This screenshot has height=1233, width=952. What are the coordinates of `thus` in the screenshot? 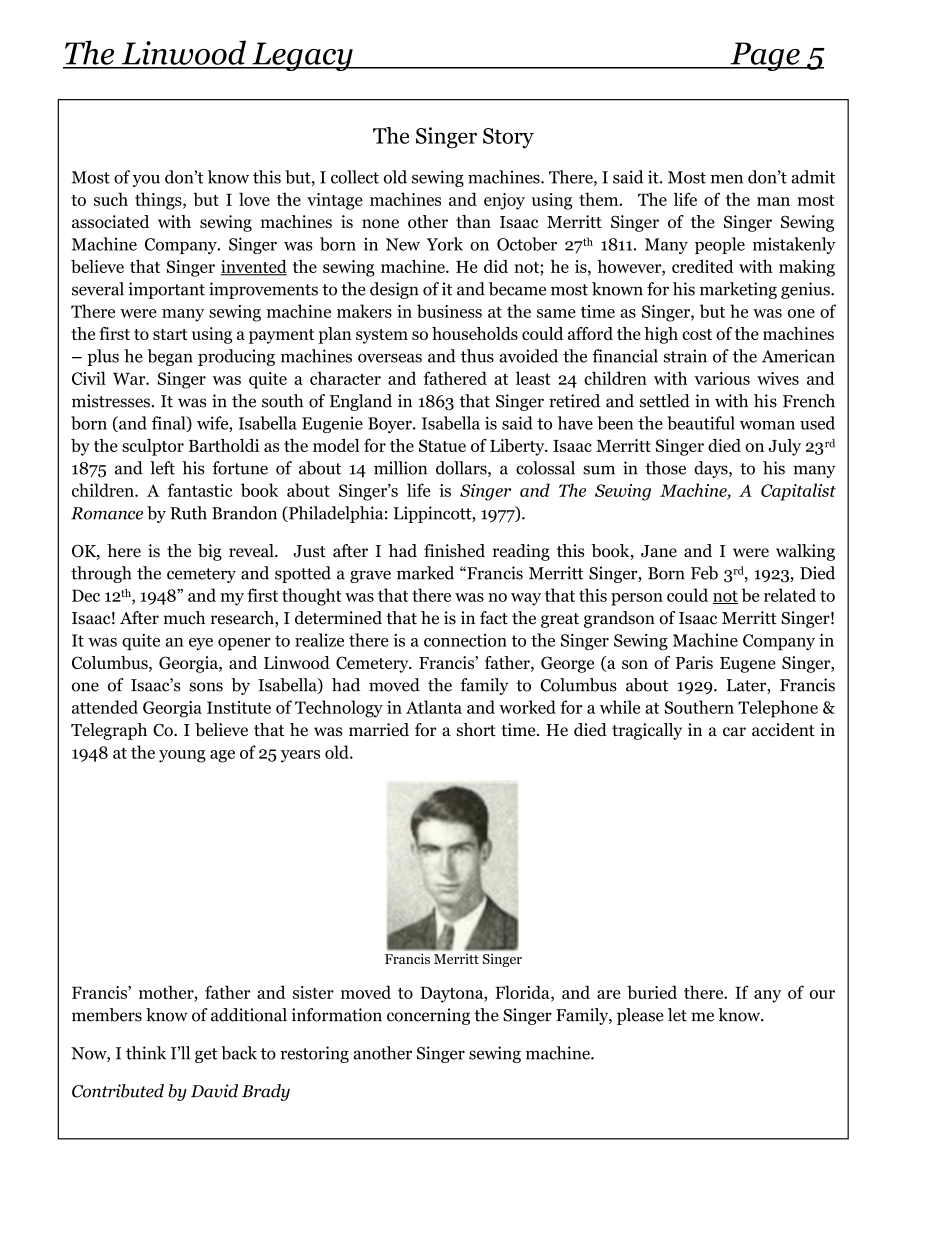 It's located at (477, 356).
